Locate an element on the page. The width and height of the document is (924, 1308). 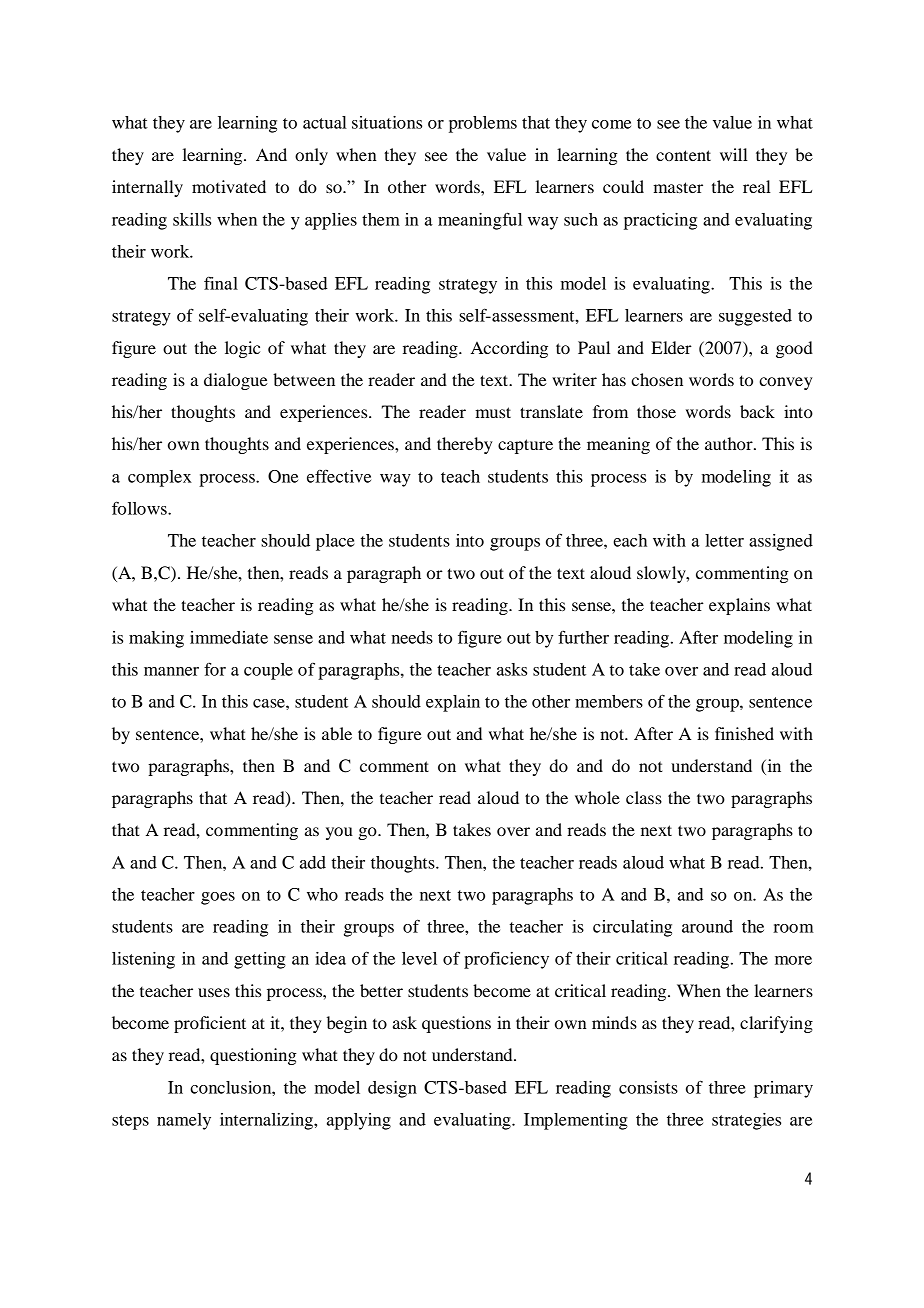
needs is located at coordinates (412, 637).
